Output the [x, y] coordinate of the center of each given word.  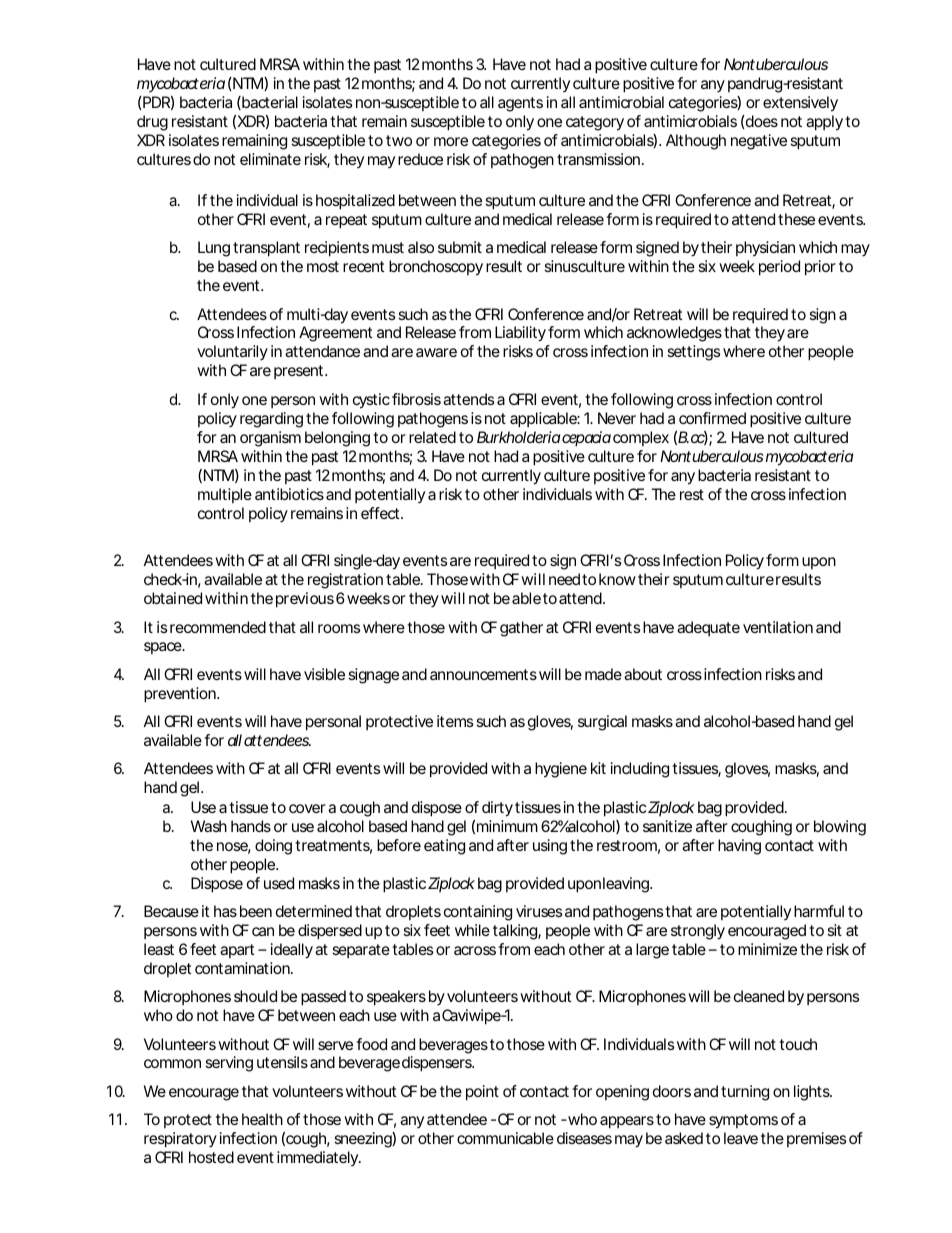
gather [521, 629]
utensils [282, 1062]
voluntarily [232, 353]
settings [693, 353]
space [163, 648]
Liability [520, 334]
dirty [497, 809]
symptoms [743, 1121]
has [225, 911]
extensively [800, 104]
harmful [819, 911]
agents [520, 104]
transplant [266, 249]
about [643, 674]
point [482, 1093]
